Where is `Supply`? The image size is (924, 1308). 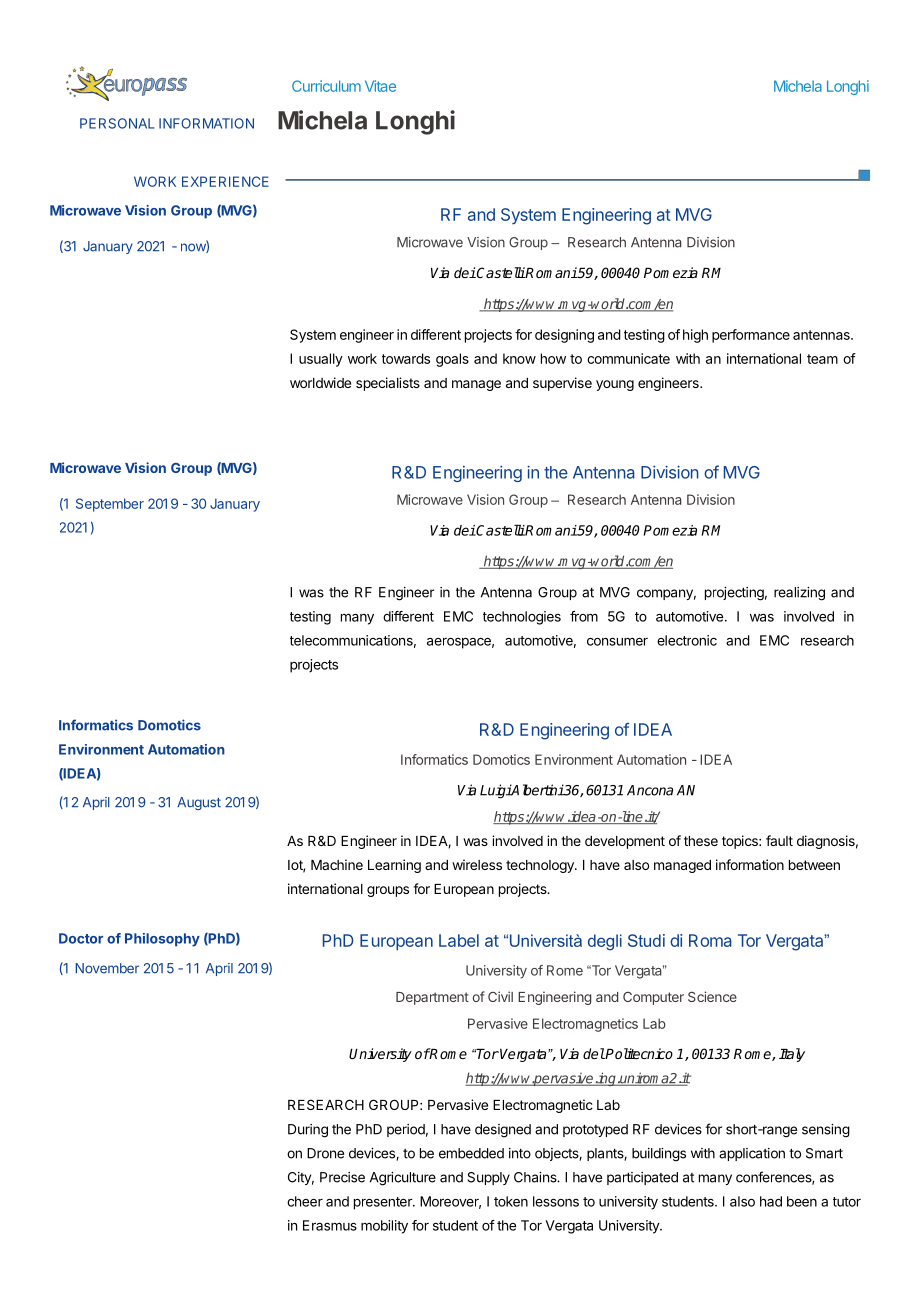
Supply is located at coordinates (488, 1178).
